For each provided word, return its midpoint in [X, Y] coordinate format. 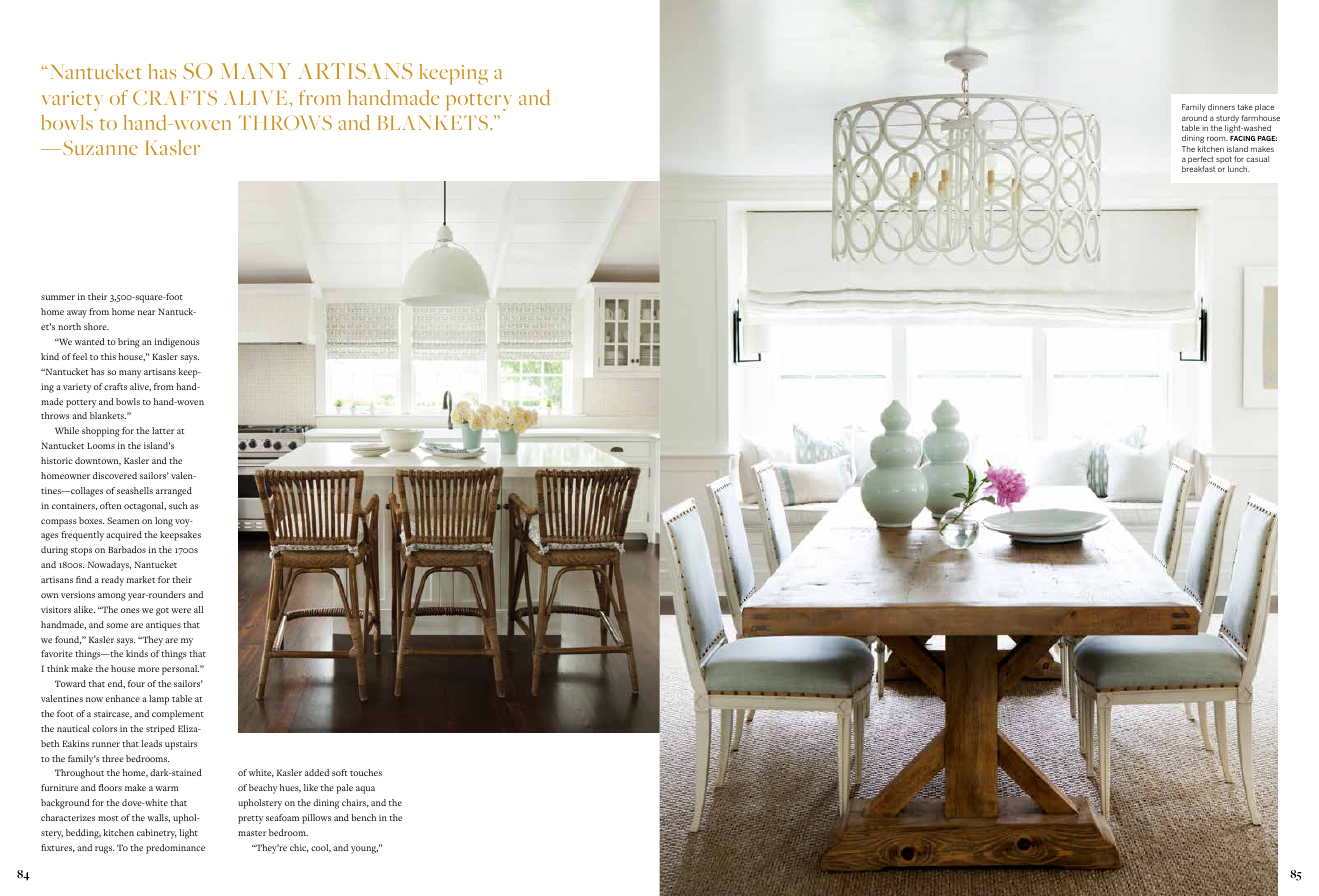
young [364, 850]
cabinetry [157, 834]
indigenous [177, 343]
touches [366, 772]
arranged [174, 492]
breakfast [1198, 169]
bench [363, 817]
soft [339, 772]
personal [180, 670]
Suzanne [100, 148]
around [1194, 118]
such [178, 505]
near [146, 312]
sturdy [1227, 119]
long [164, 522]
